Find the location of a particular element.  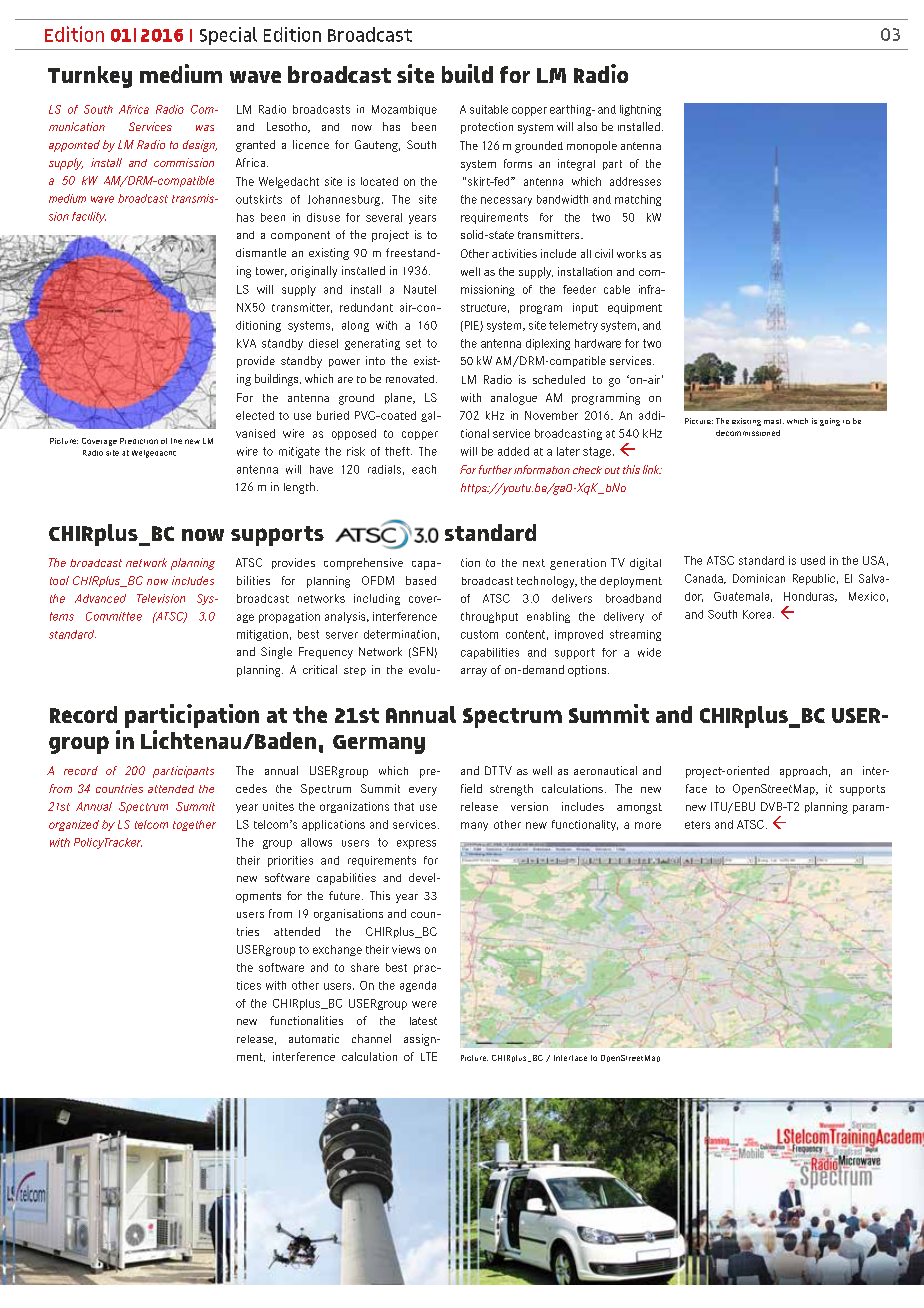

Turnkey is located at coordinates (90, 77).
